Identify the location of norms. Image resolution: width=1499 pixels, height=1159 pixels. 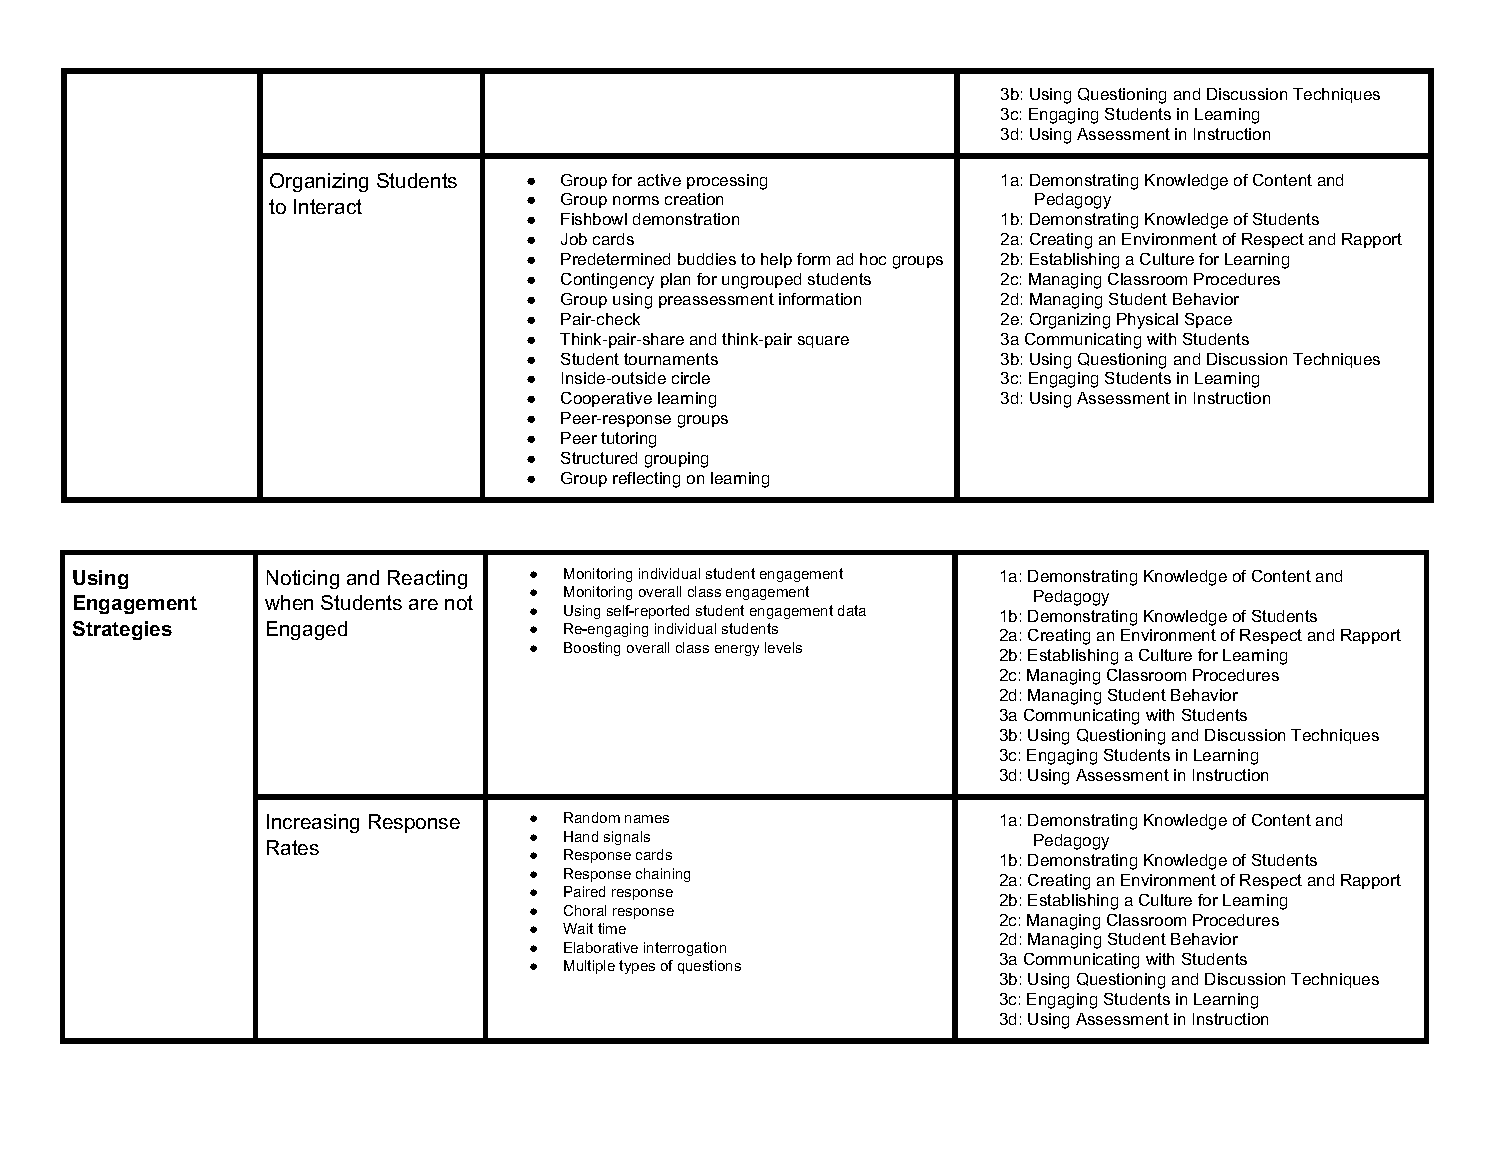
(636, 200).
